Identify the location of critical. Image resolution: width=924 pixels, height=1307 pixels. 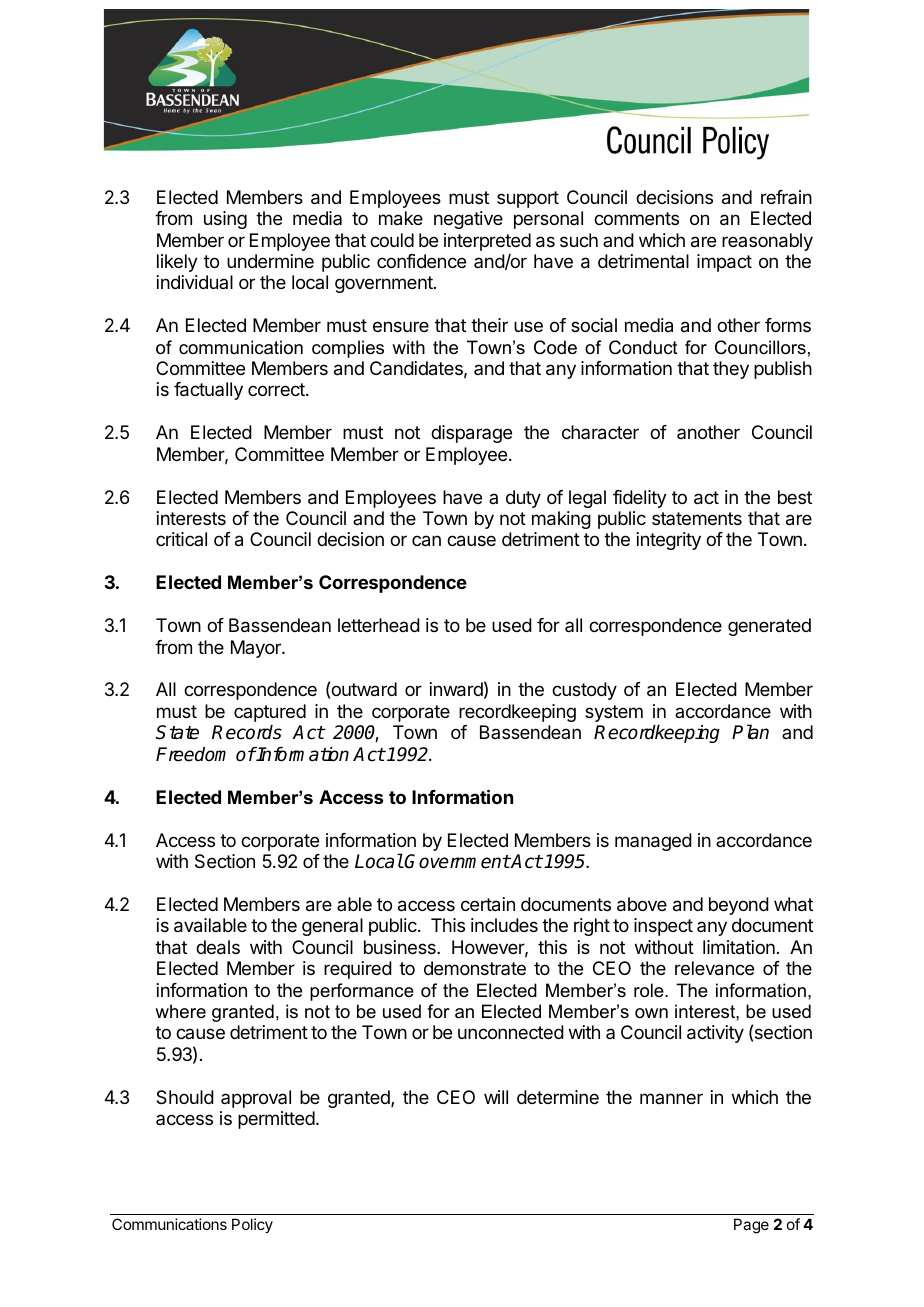
(181, 539).
